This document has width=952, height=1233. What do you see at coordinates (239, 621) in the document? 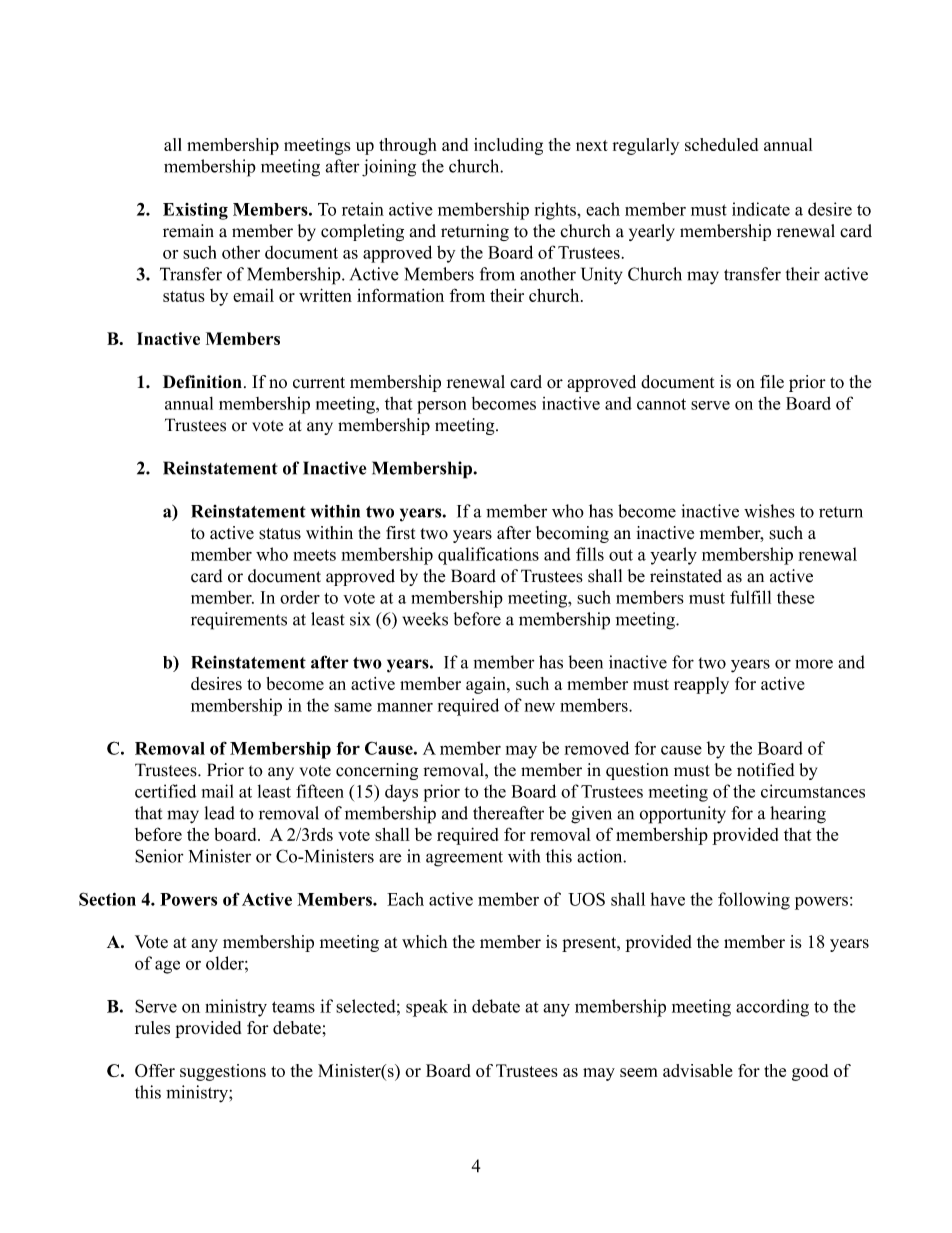
I see `requirements` at bounding box center [239, 621].
